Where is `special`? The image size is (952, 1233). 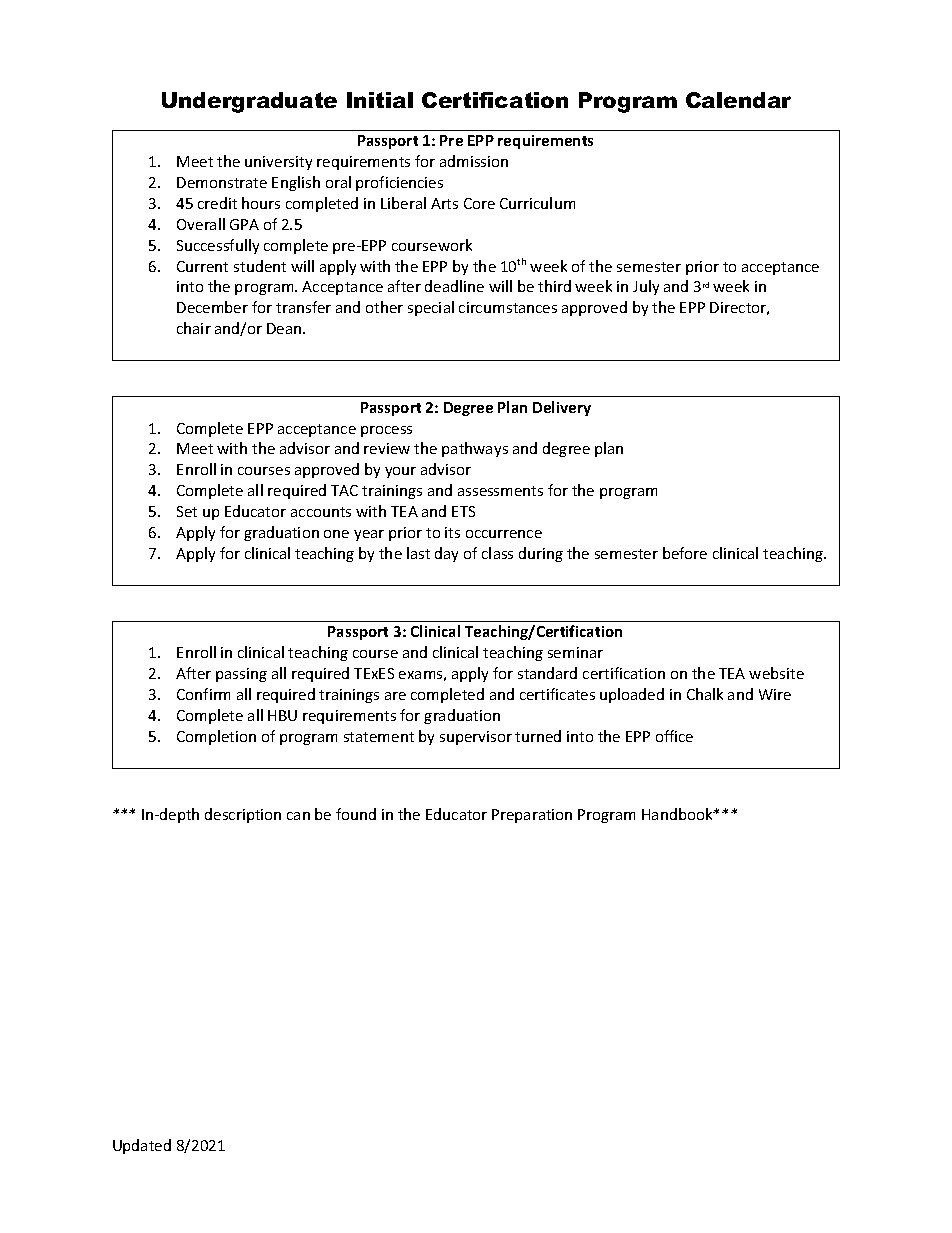
special is located at coordinates (431, 308).
